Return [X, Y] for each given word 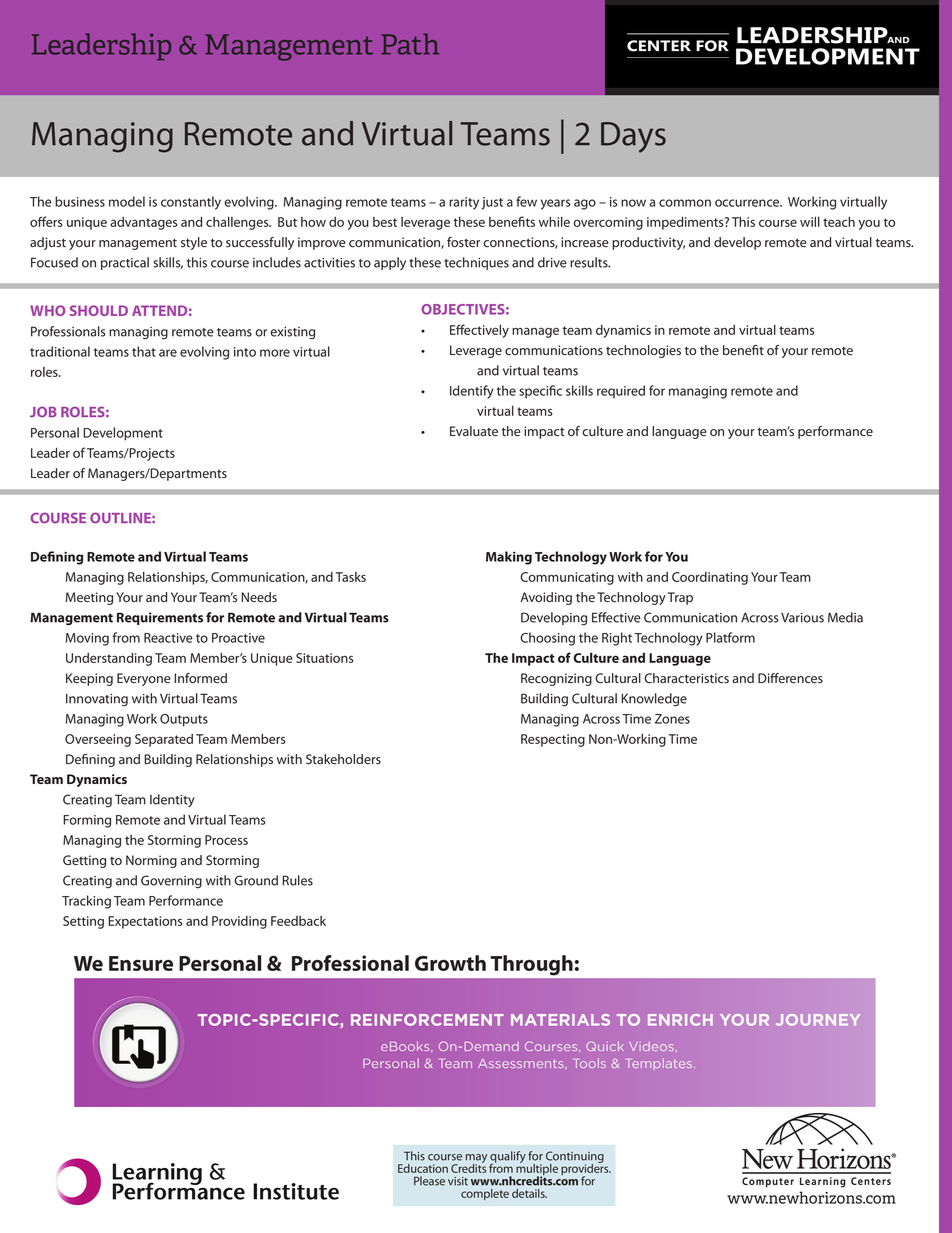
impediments [686, 223]
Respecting [553, 740]
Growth [450, 963]
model [127, 201]
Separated [164, 740]
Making [509, 558]
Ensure [141, 963]
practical [125, 263]
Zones [672, 719]
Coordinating [710, 578]
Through [532, 965]
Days [633, 137]
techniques [476, 263]
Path [410, 44]
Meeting [89, 598]
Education [423, 1168]
